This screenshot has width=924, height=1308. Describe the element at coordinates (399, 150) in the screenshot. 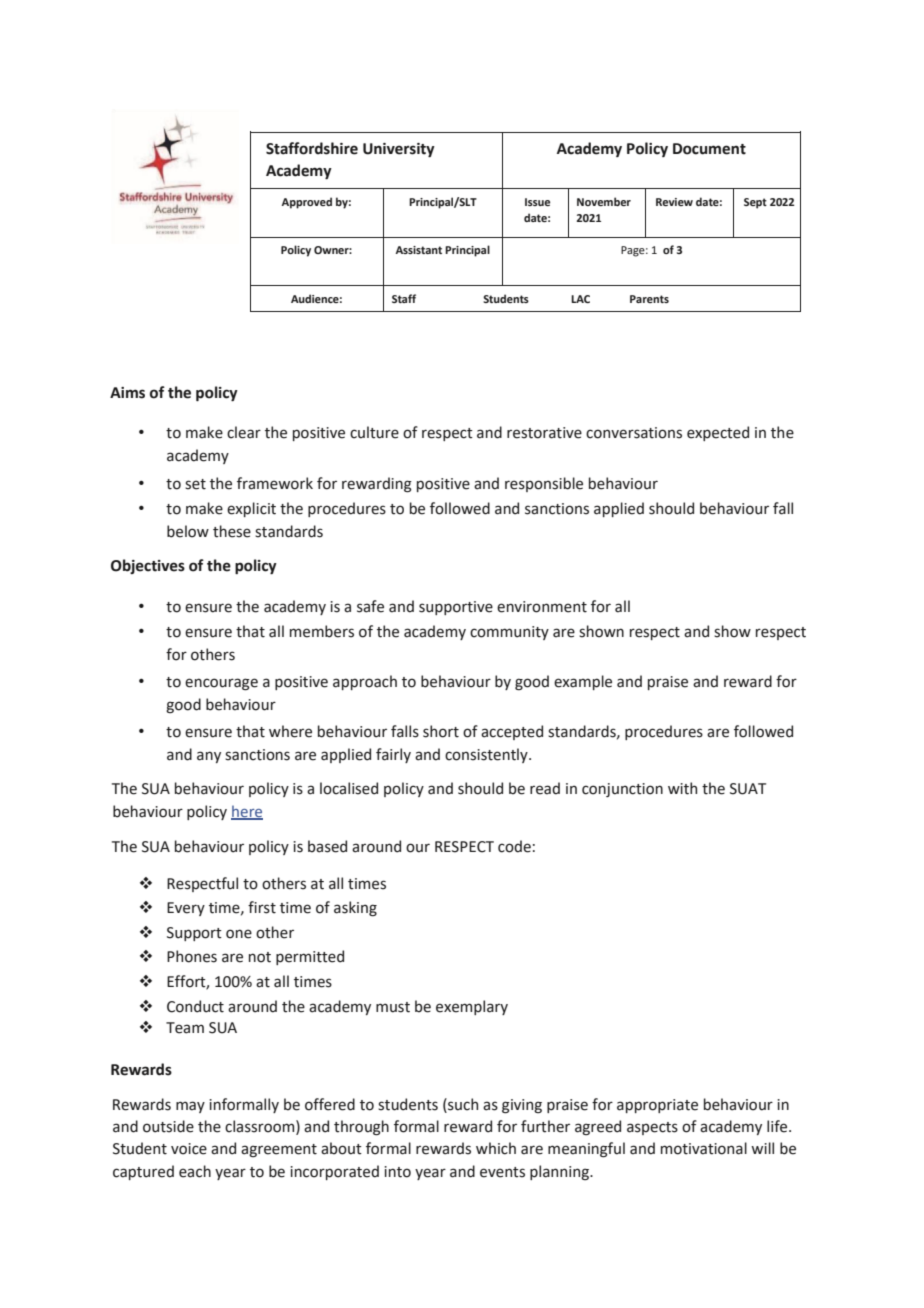

I see `University` at that location.
